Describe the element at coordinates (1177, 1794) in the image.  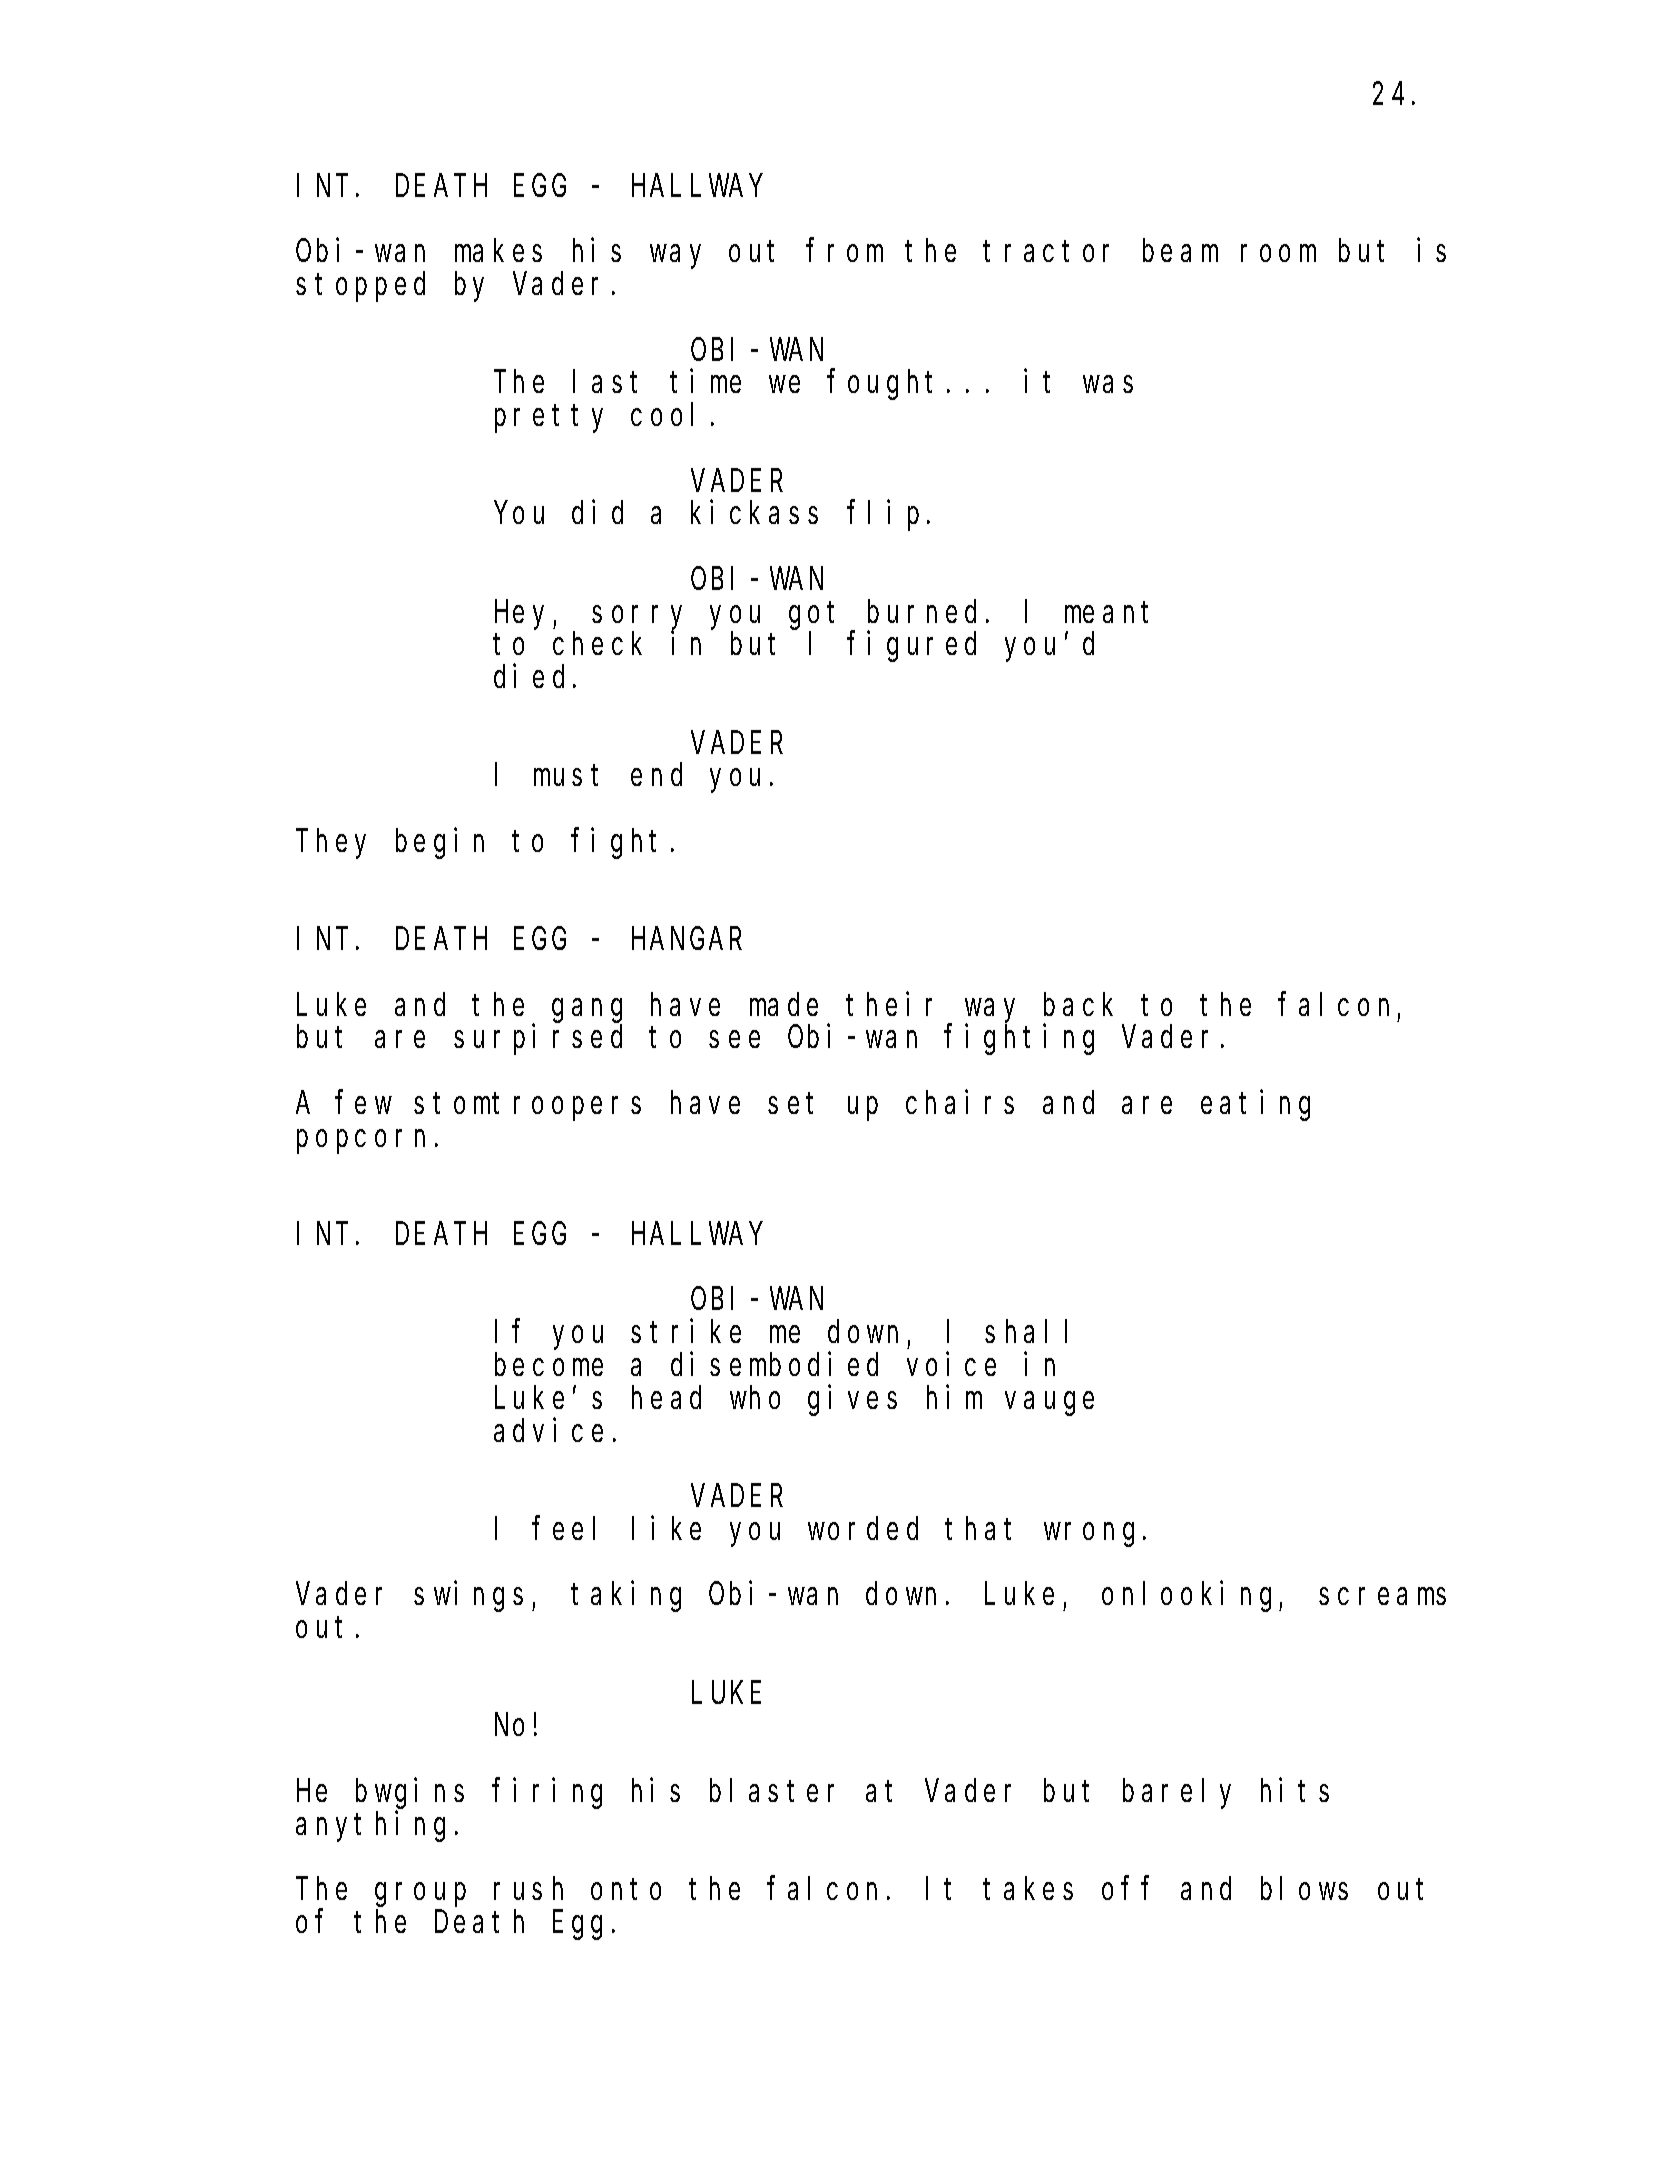
I see `barely` at that location.
